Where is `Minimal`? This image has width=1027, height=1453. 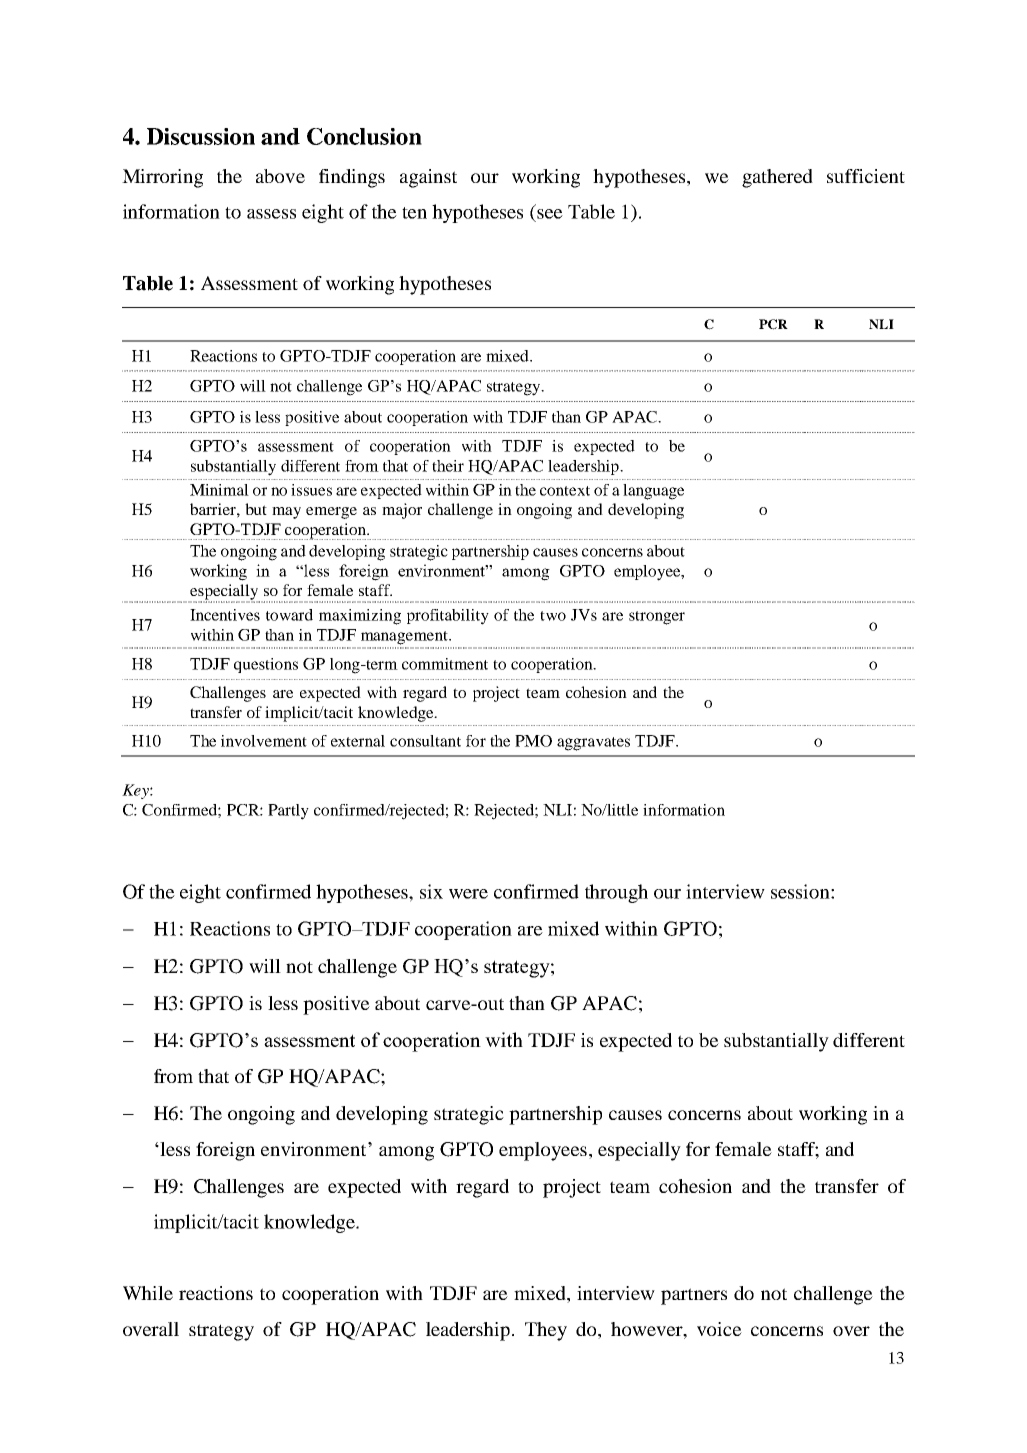 Minimal is located at coordinates (219, 490).
